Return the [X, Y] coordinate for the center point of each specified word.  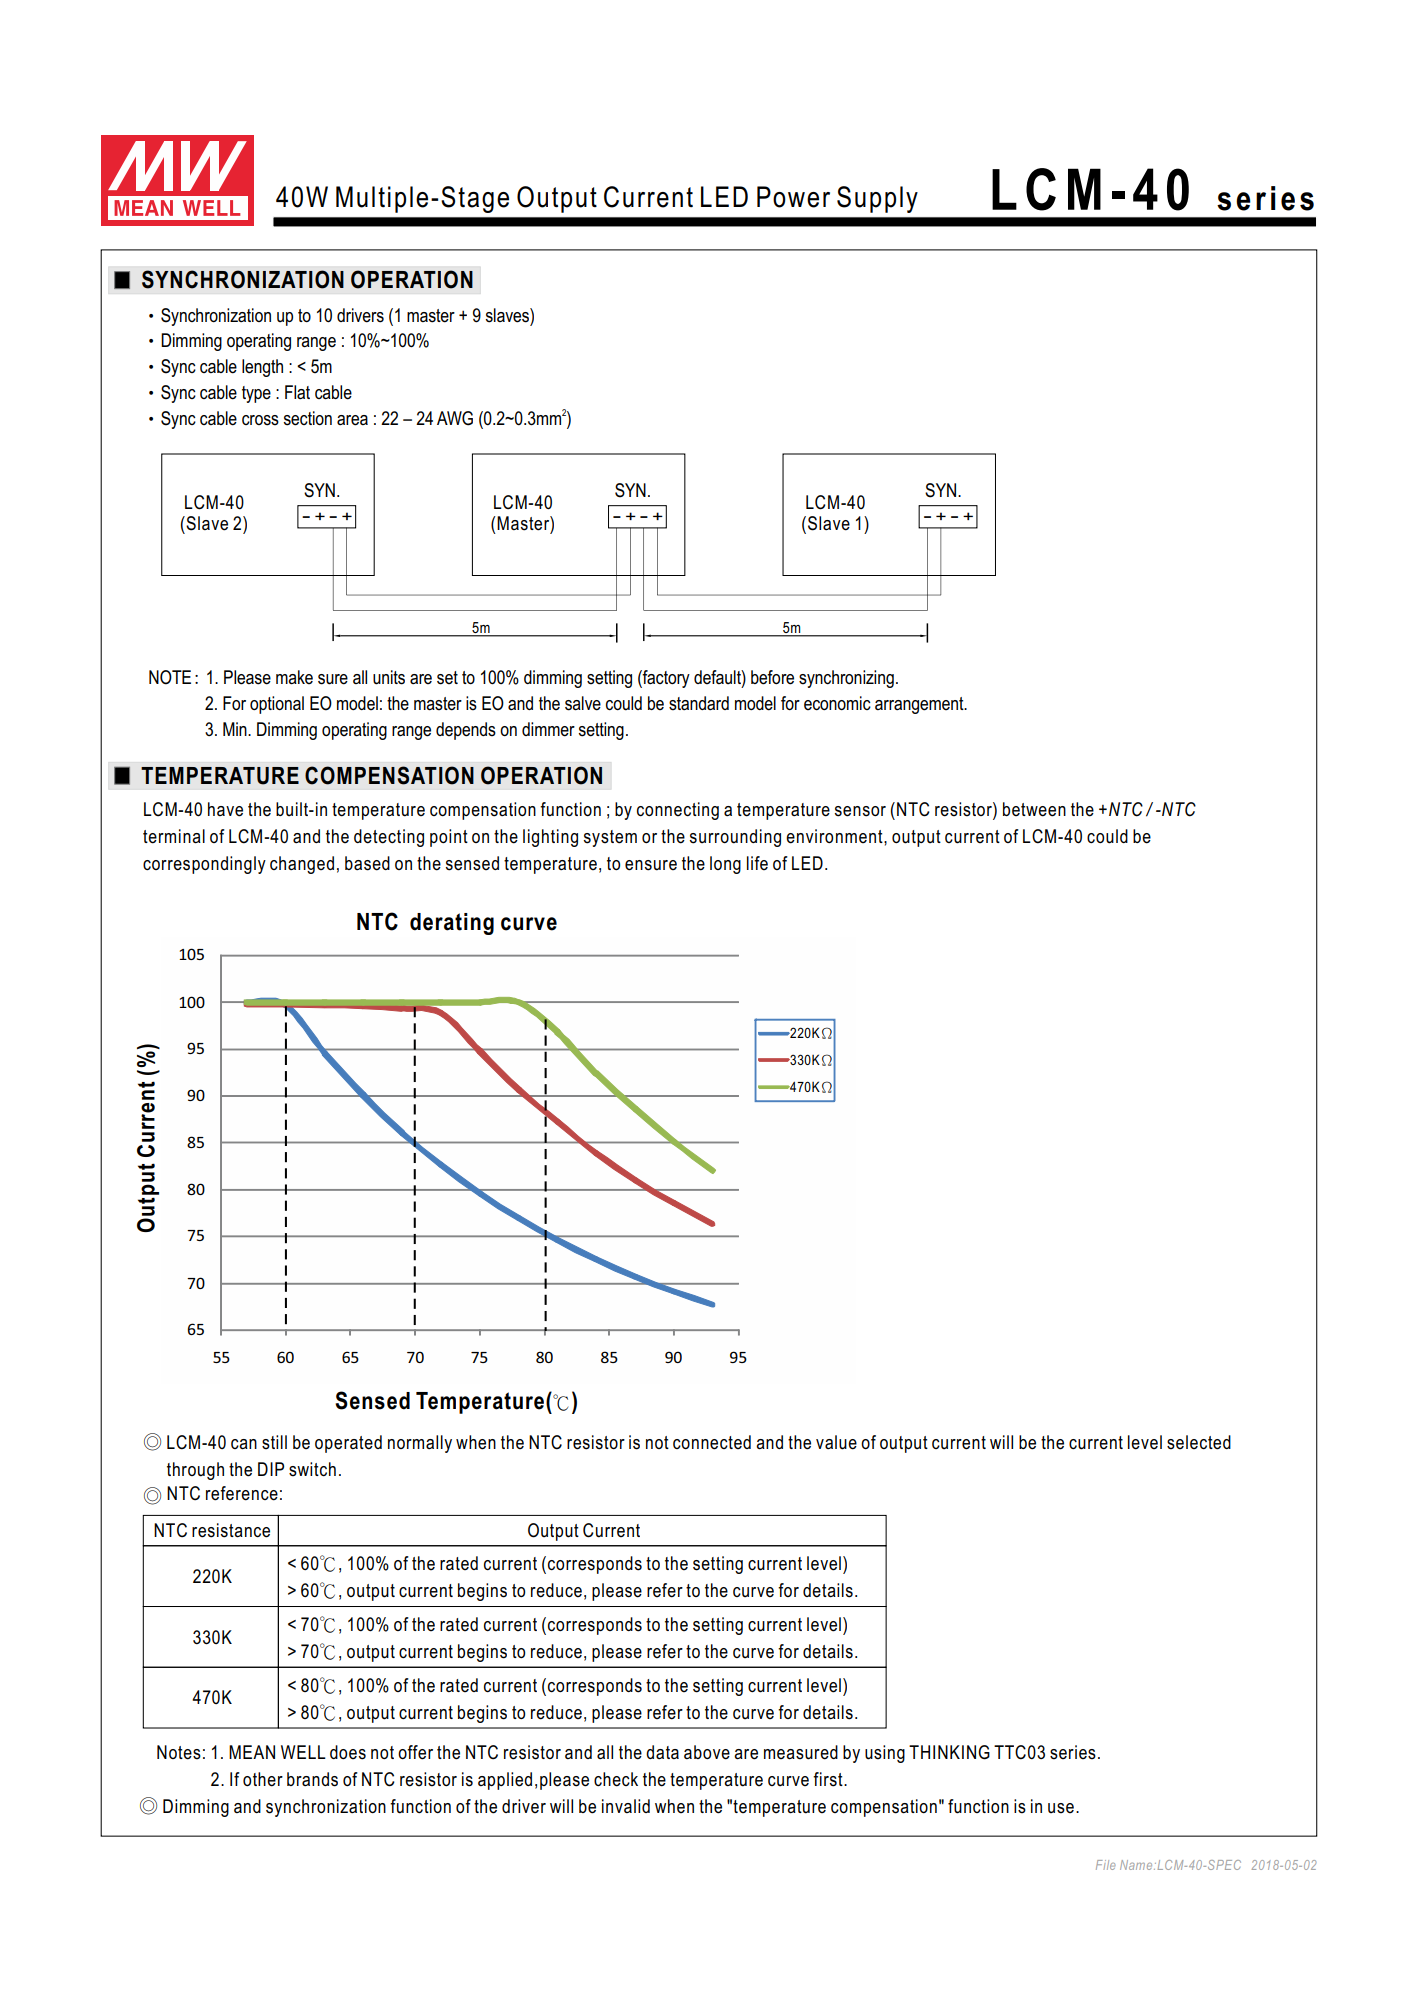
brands [312, 1779]
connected [712, 1442]
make [294, 677]
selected [1199, 1442]
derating [452, 924]
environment [835, 836]
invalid [626, 1806]
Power [793, 197]
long [725, 865]
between [1034, 809]
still [274, 1442]
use [1061, 1808]
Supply [877, 199]
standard [699, 703]
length [262, 368]
